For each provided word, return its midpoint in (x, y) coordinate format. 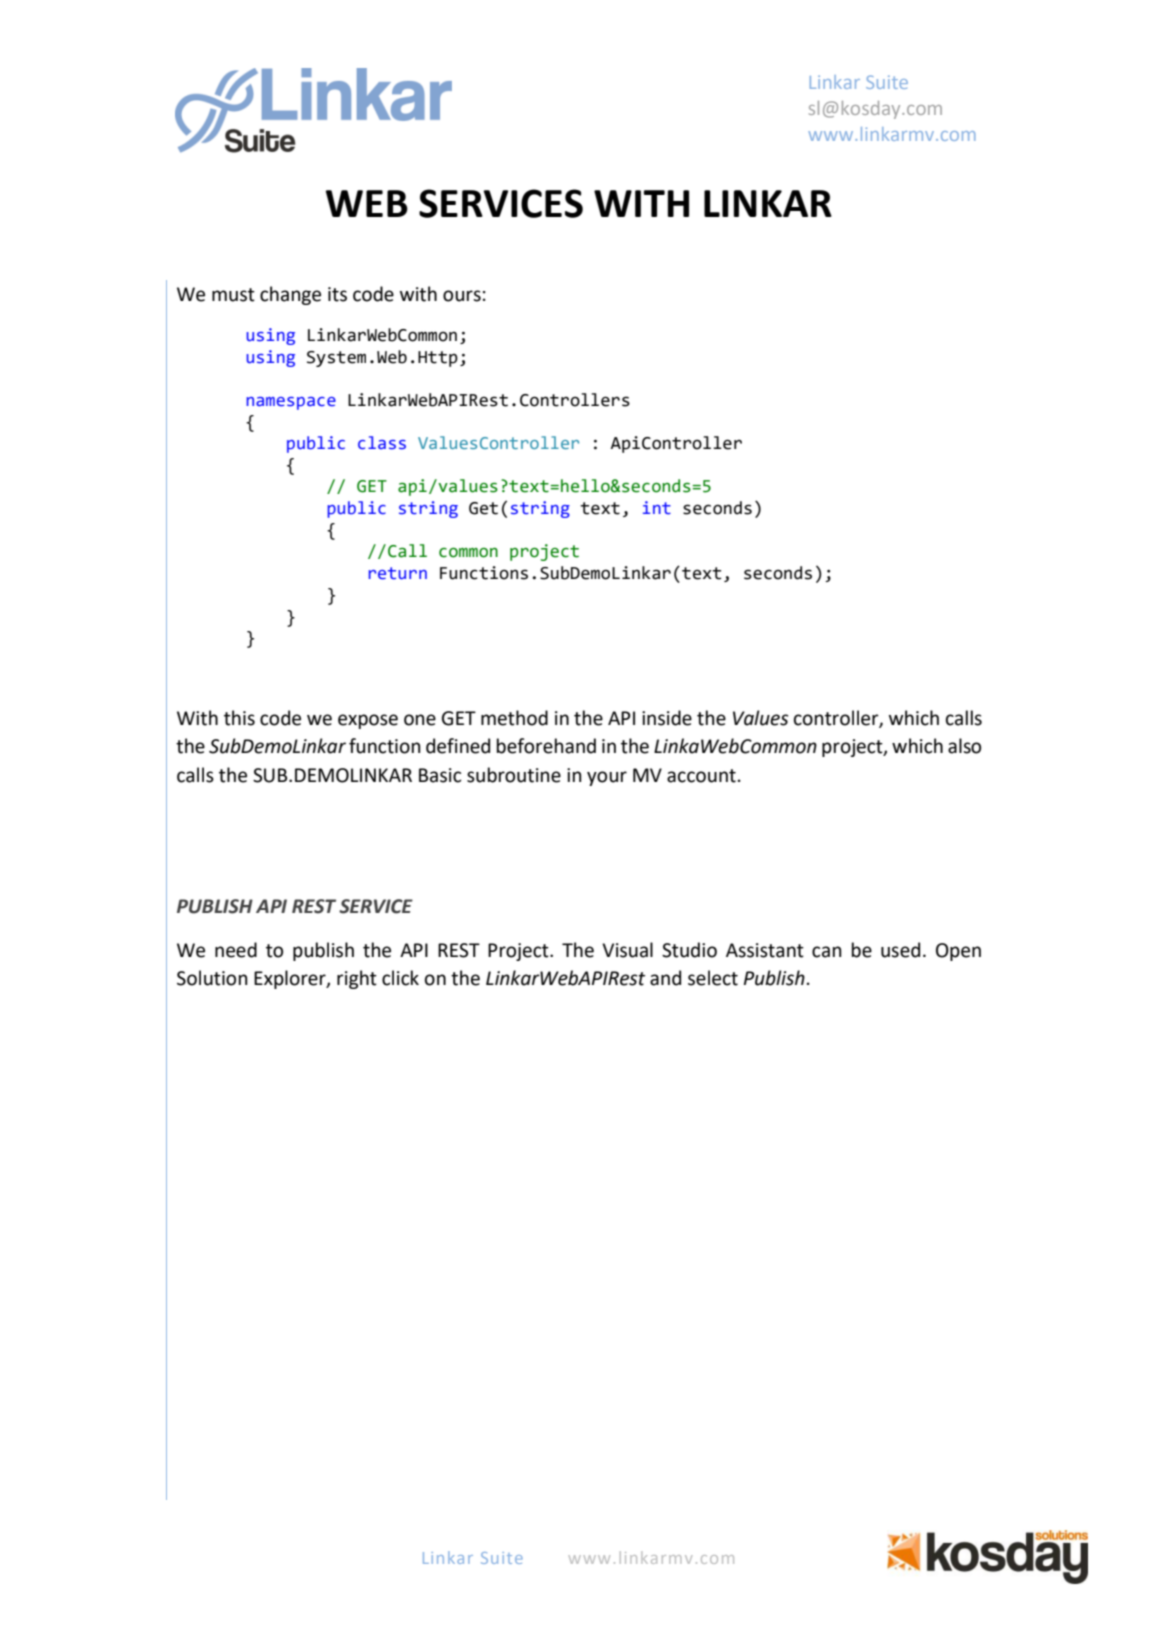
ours (462, 296)
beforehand (546, 746)
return (398, 573)
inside (667, 718)
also (964, 746)
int (657, 508)
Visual (627, 950)
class (382, 443)
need (236, 950)
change (290, 295)
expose (368, 721)
